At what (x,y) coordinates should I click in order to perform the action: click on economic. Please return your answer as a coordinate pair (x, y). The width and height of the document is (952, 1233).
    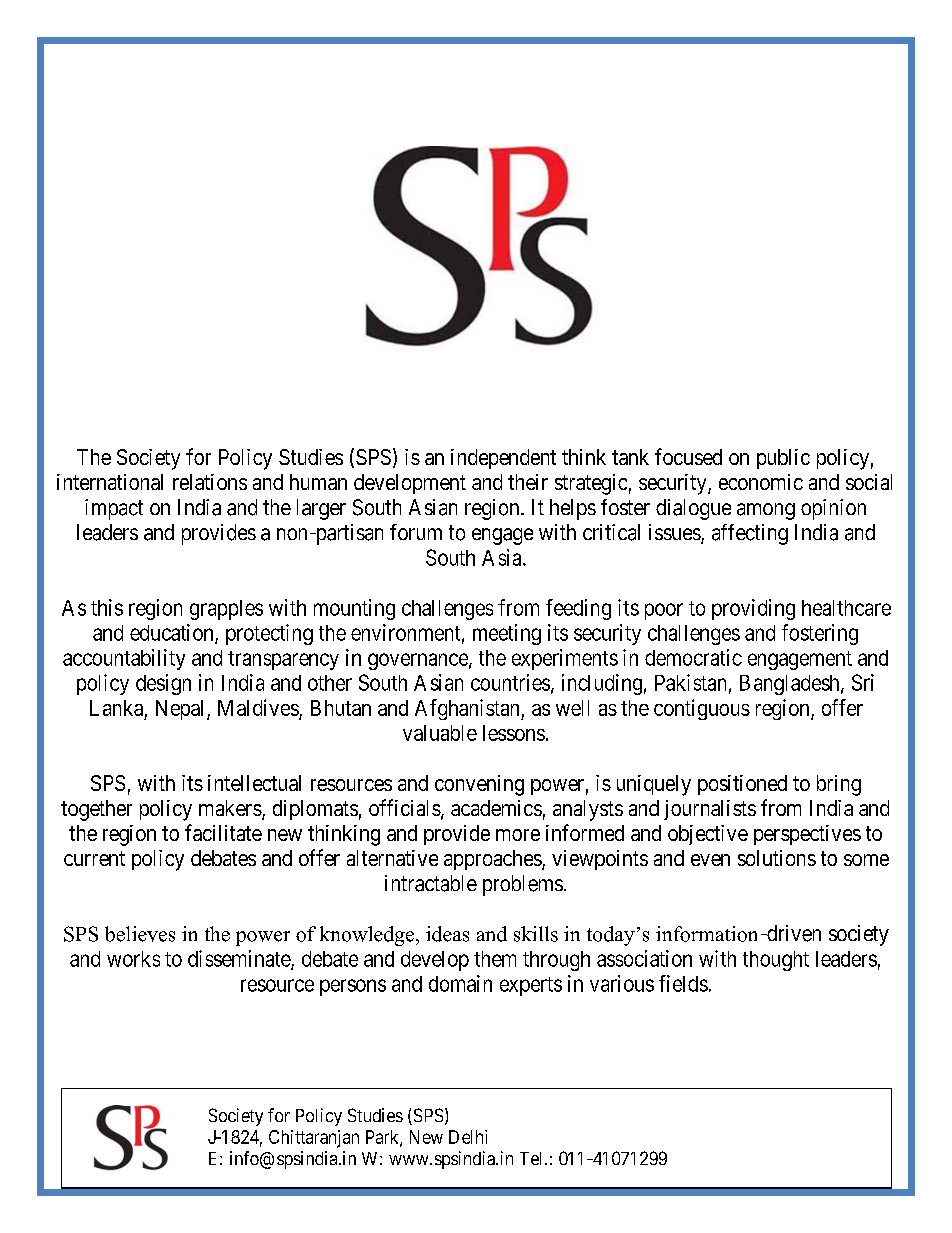
    Looking at the image, I should click on (761, 482).
